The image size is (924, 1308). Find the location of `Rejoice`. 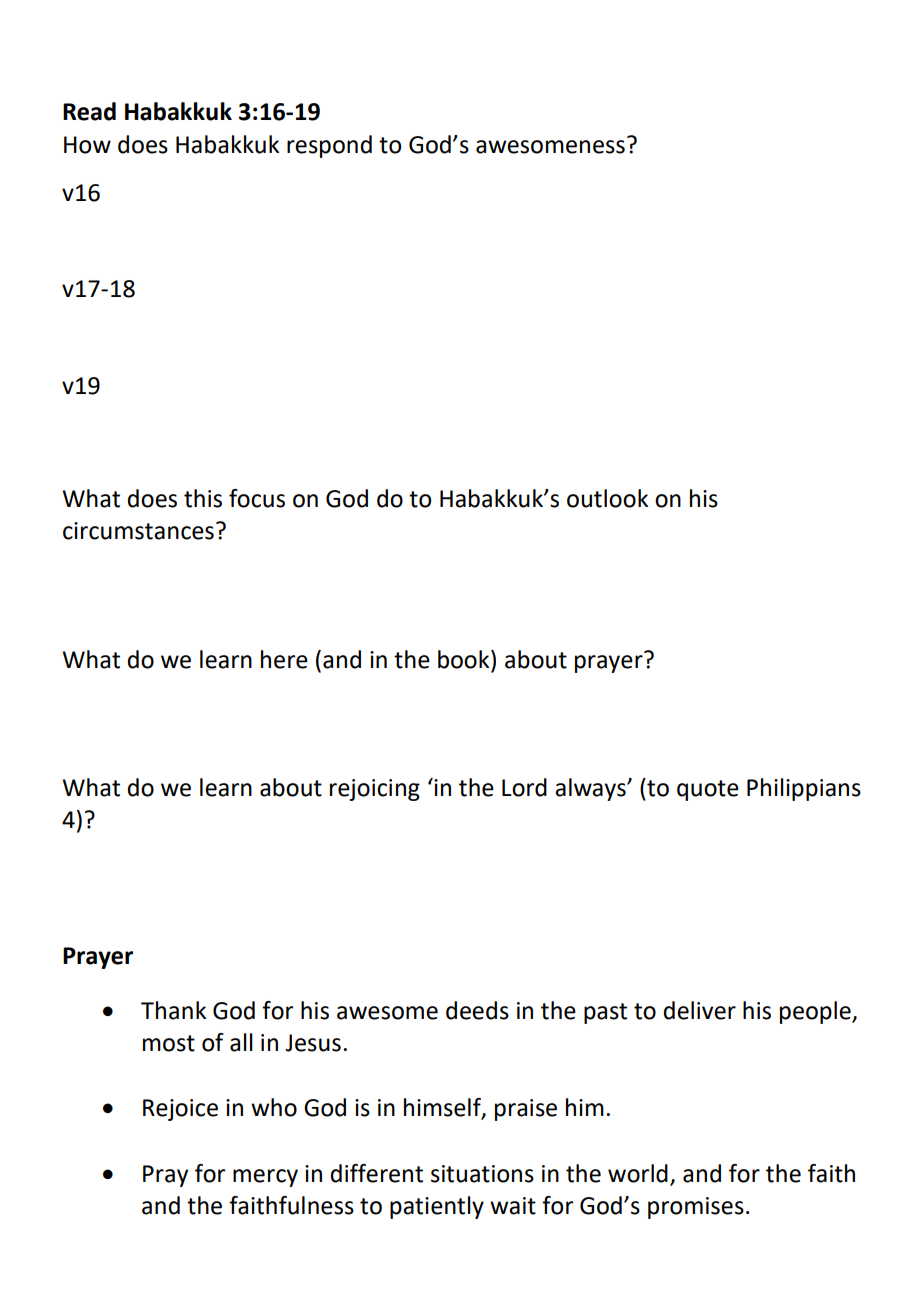

Rejoice is located at coordinates (180, 1110).
